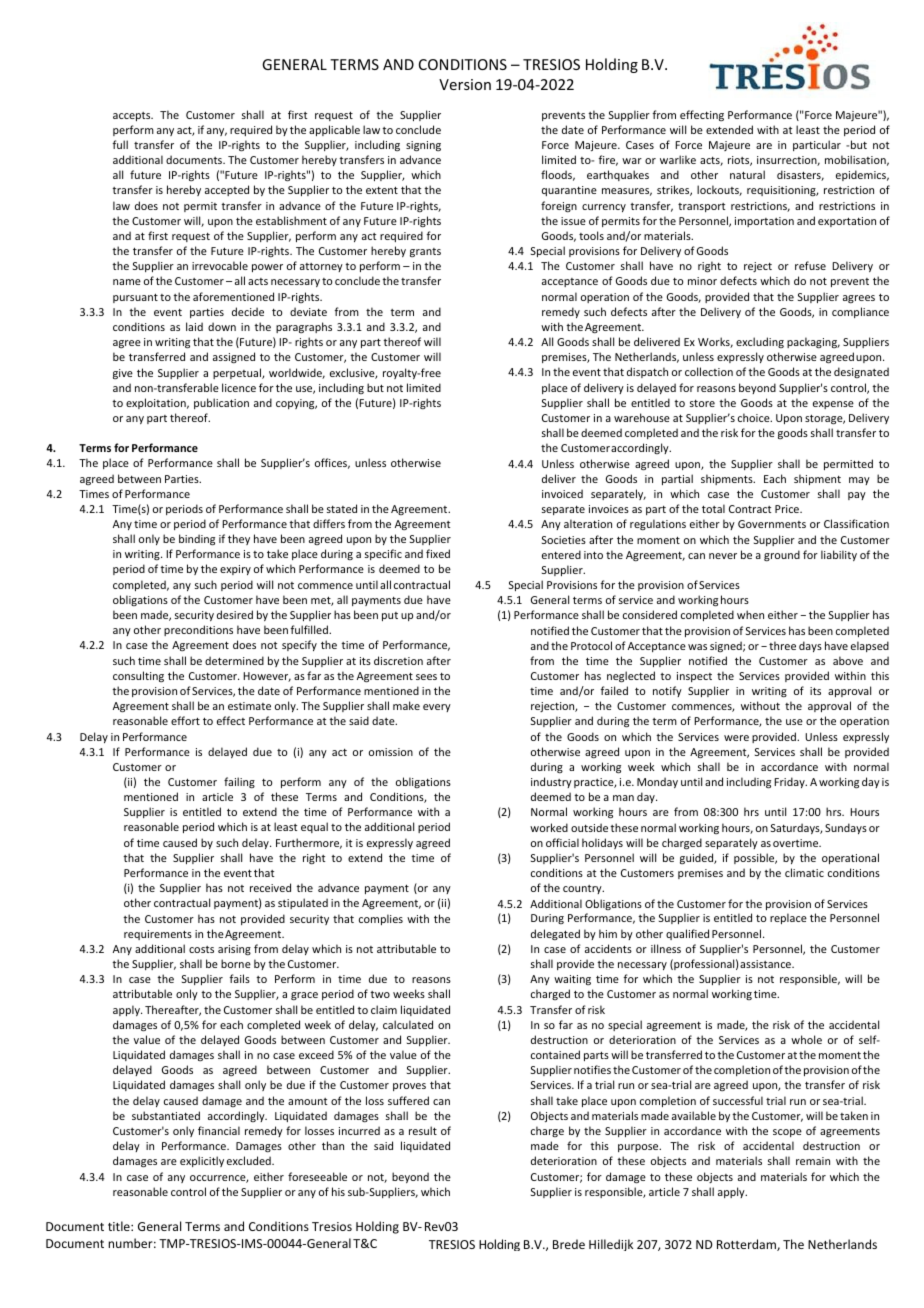  I want to click on desired, so click(235, 614).
